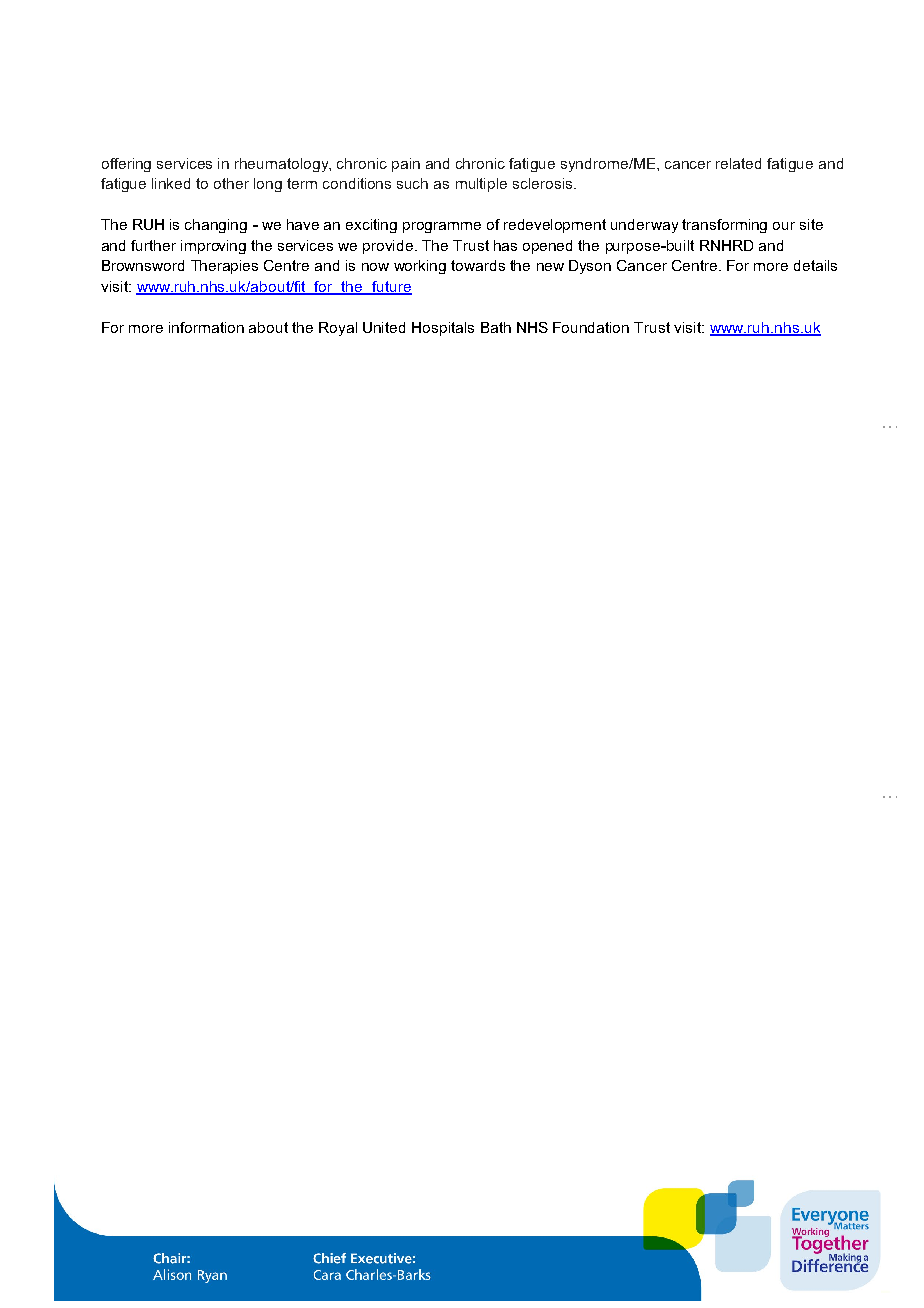  I want to click on related, so click(738, 163).
